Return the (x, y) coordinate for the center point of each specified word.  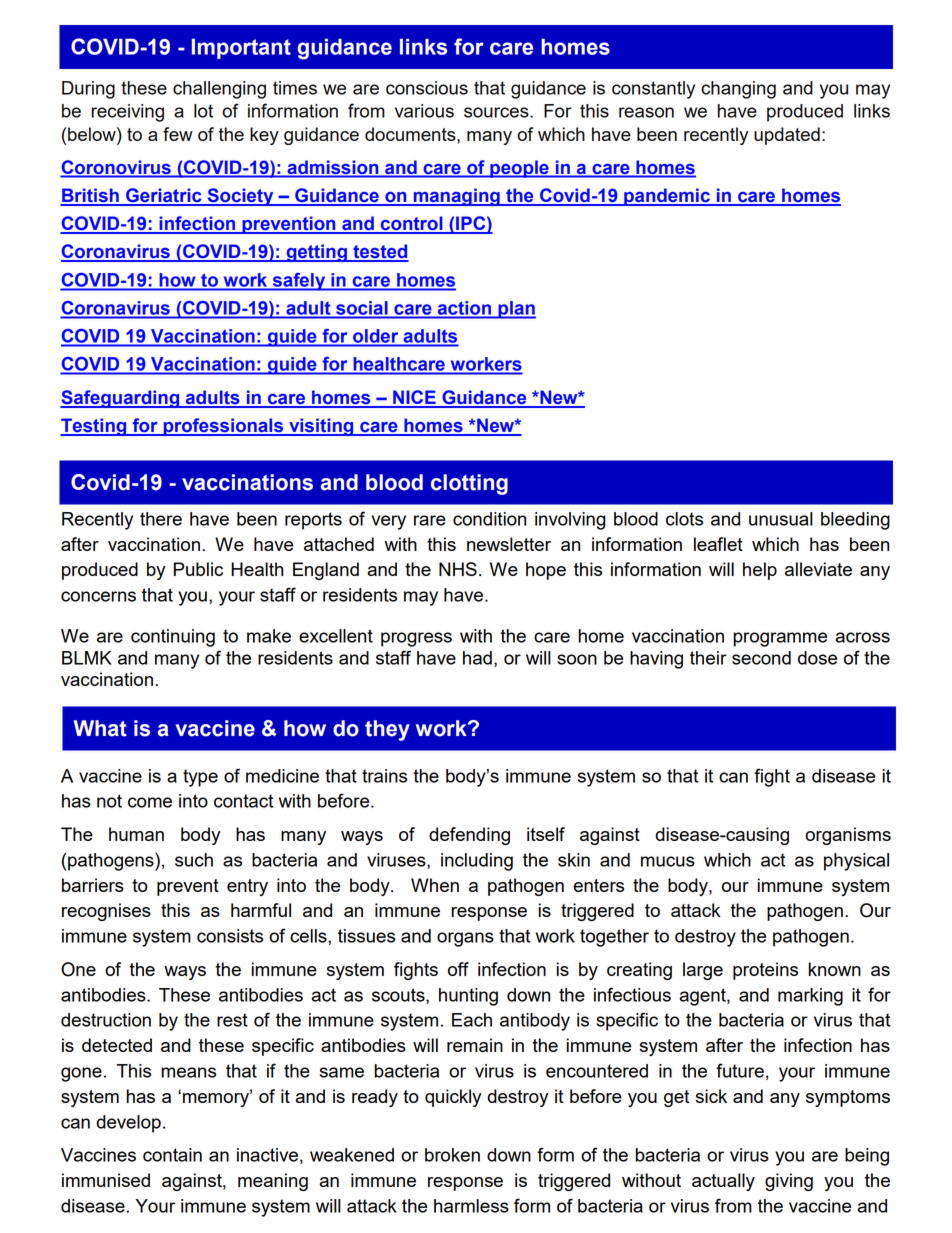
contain (172, 1155)
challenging (219, 90)
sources (497, 112)
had (477, 658)
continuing (173, 638)
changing (738, 90)
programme (780, 639)
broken (452, 1155)
